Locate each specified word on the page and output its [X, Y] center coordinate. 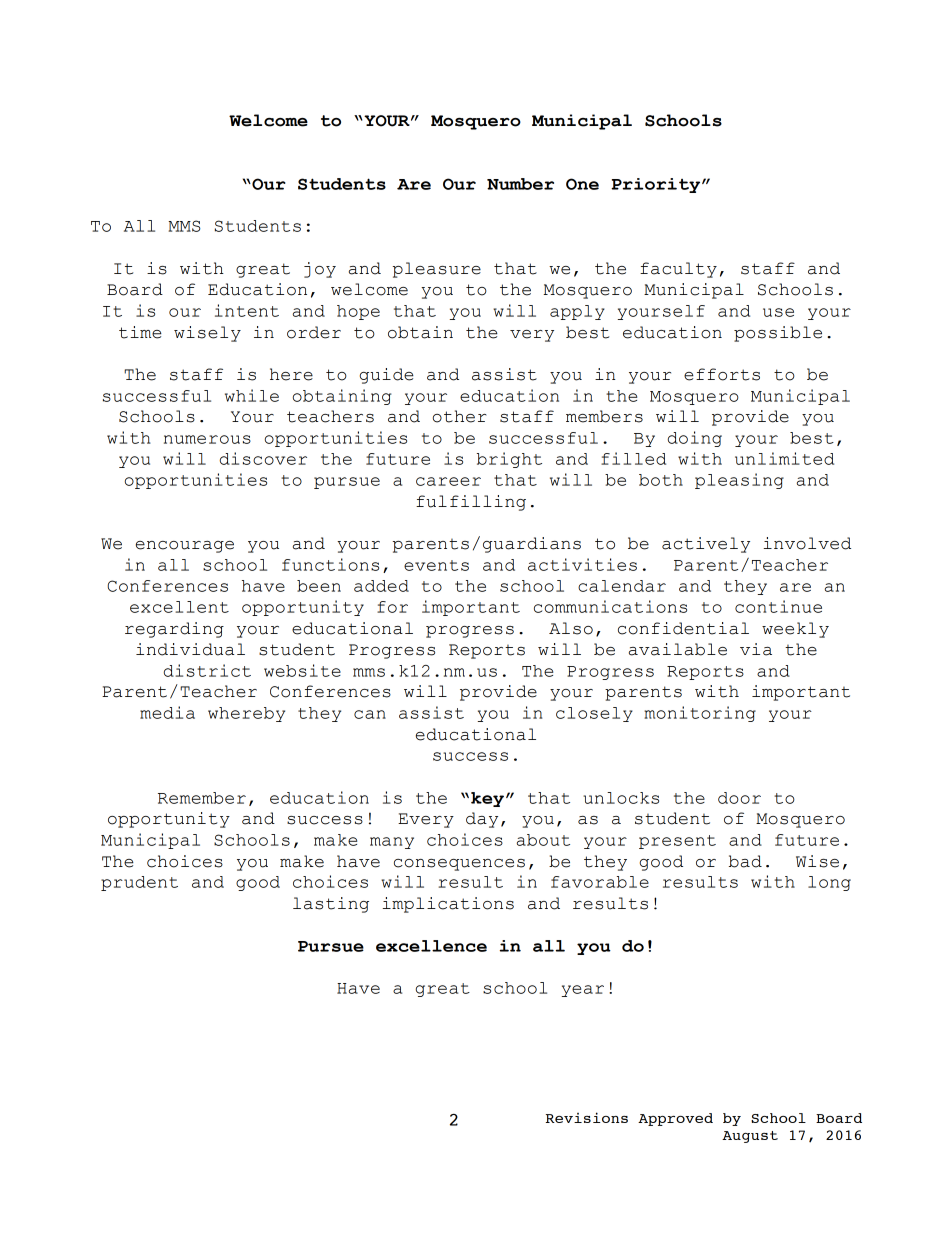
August [750, 1137]
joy [320, 270]
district [207, 670]
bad [745, 861]
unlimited [784, 458]
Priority [657, 185]
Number [520, 184]
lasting [331, 905]
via [756, 649]
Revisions [587, 1117]
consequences [459, 865]
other [459, 416]
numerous [207, 439]
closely [594, 714]
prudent [139, 883]
